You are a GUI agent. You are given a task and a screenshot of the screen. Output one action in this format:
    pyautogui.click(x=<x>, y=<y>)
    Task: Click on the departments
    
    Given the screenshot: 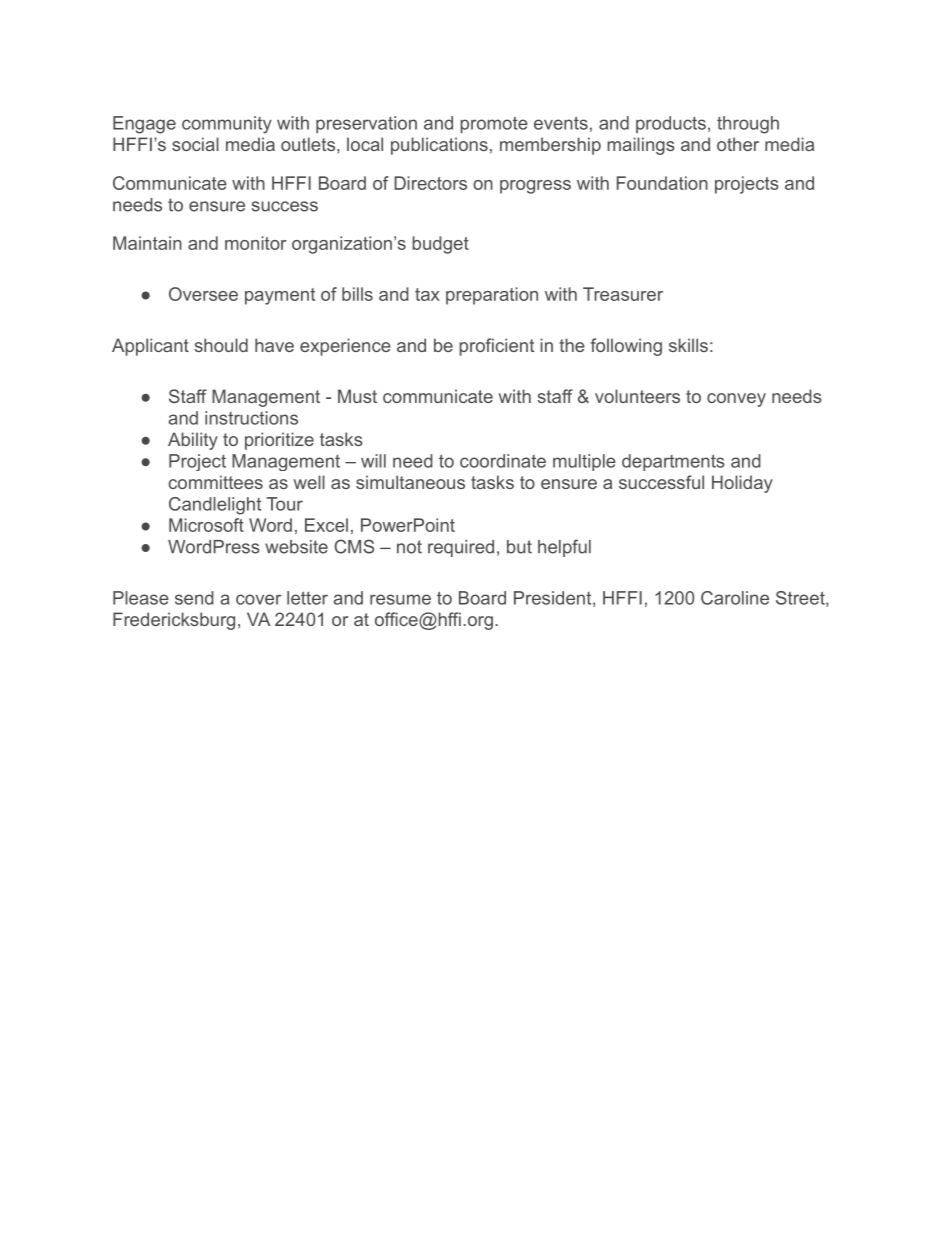 What is the action you would take?
    pyautogui.click(x=673, y=462)
